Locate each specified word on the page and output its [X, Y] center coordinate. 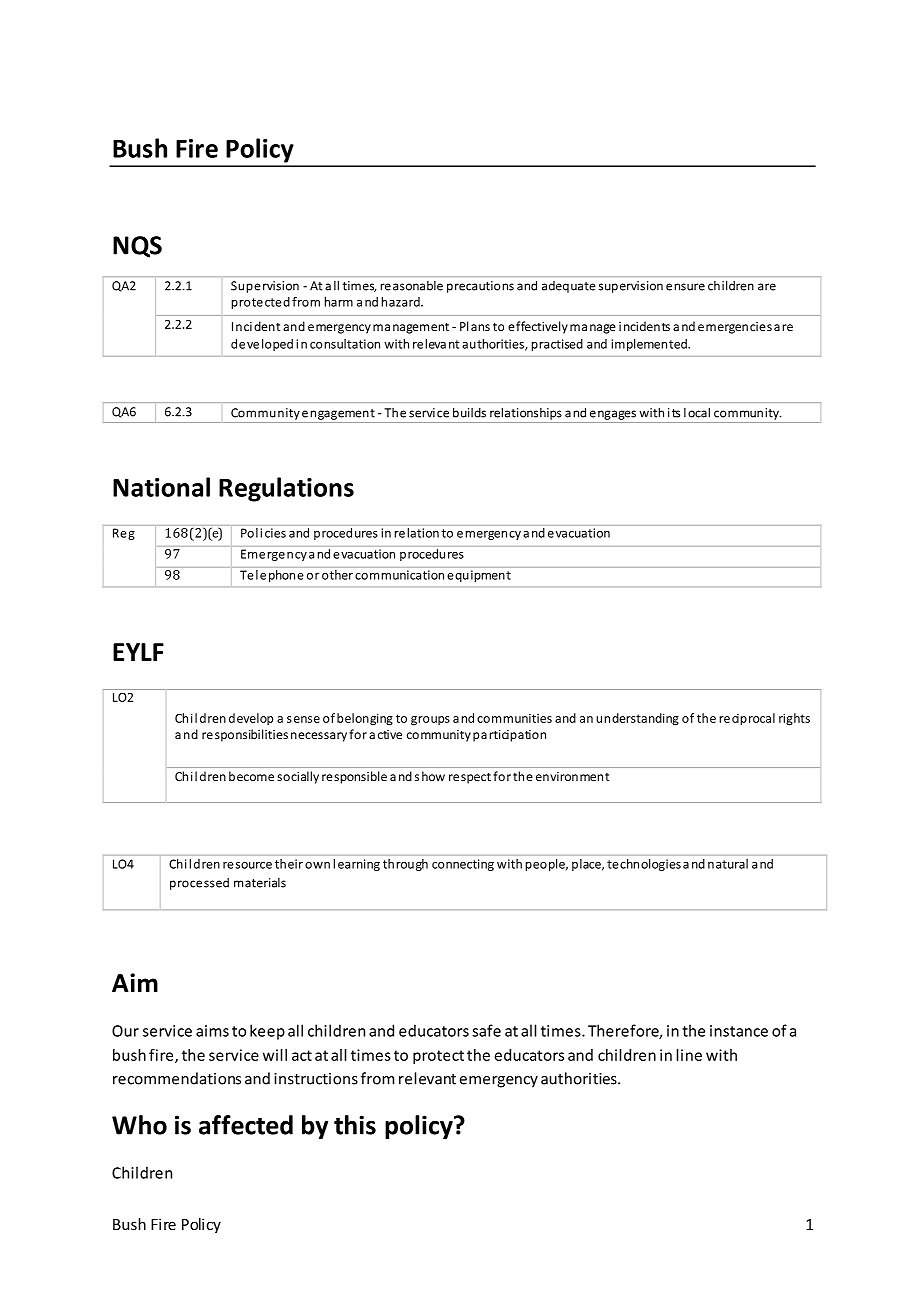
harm [338, 302]
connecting [463, 865]
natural [728, 864]
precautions [480, 287]
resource [247, 865]
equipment [479, 576]
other [337, 575]
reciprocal [747, 719]
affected [246, 1125]
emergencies [735, 328]
